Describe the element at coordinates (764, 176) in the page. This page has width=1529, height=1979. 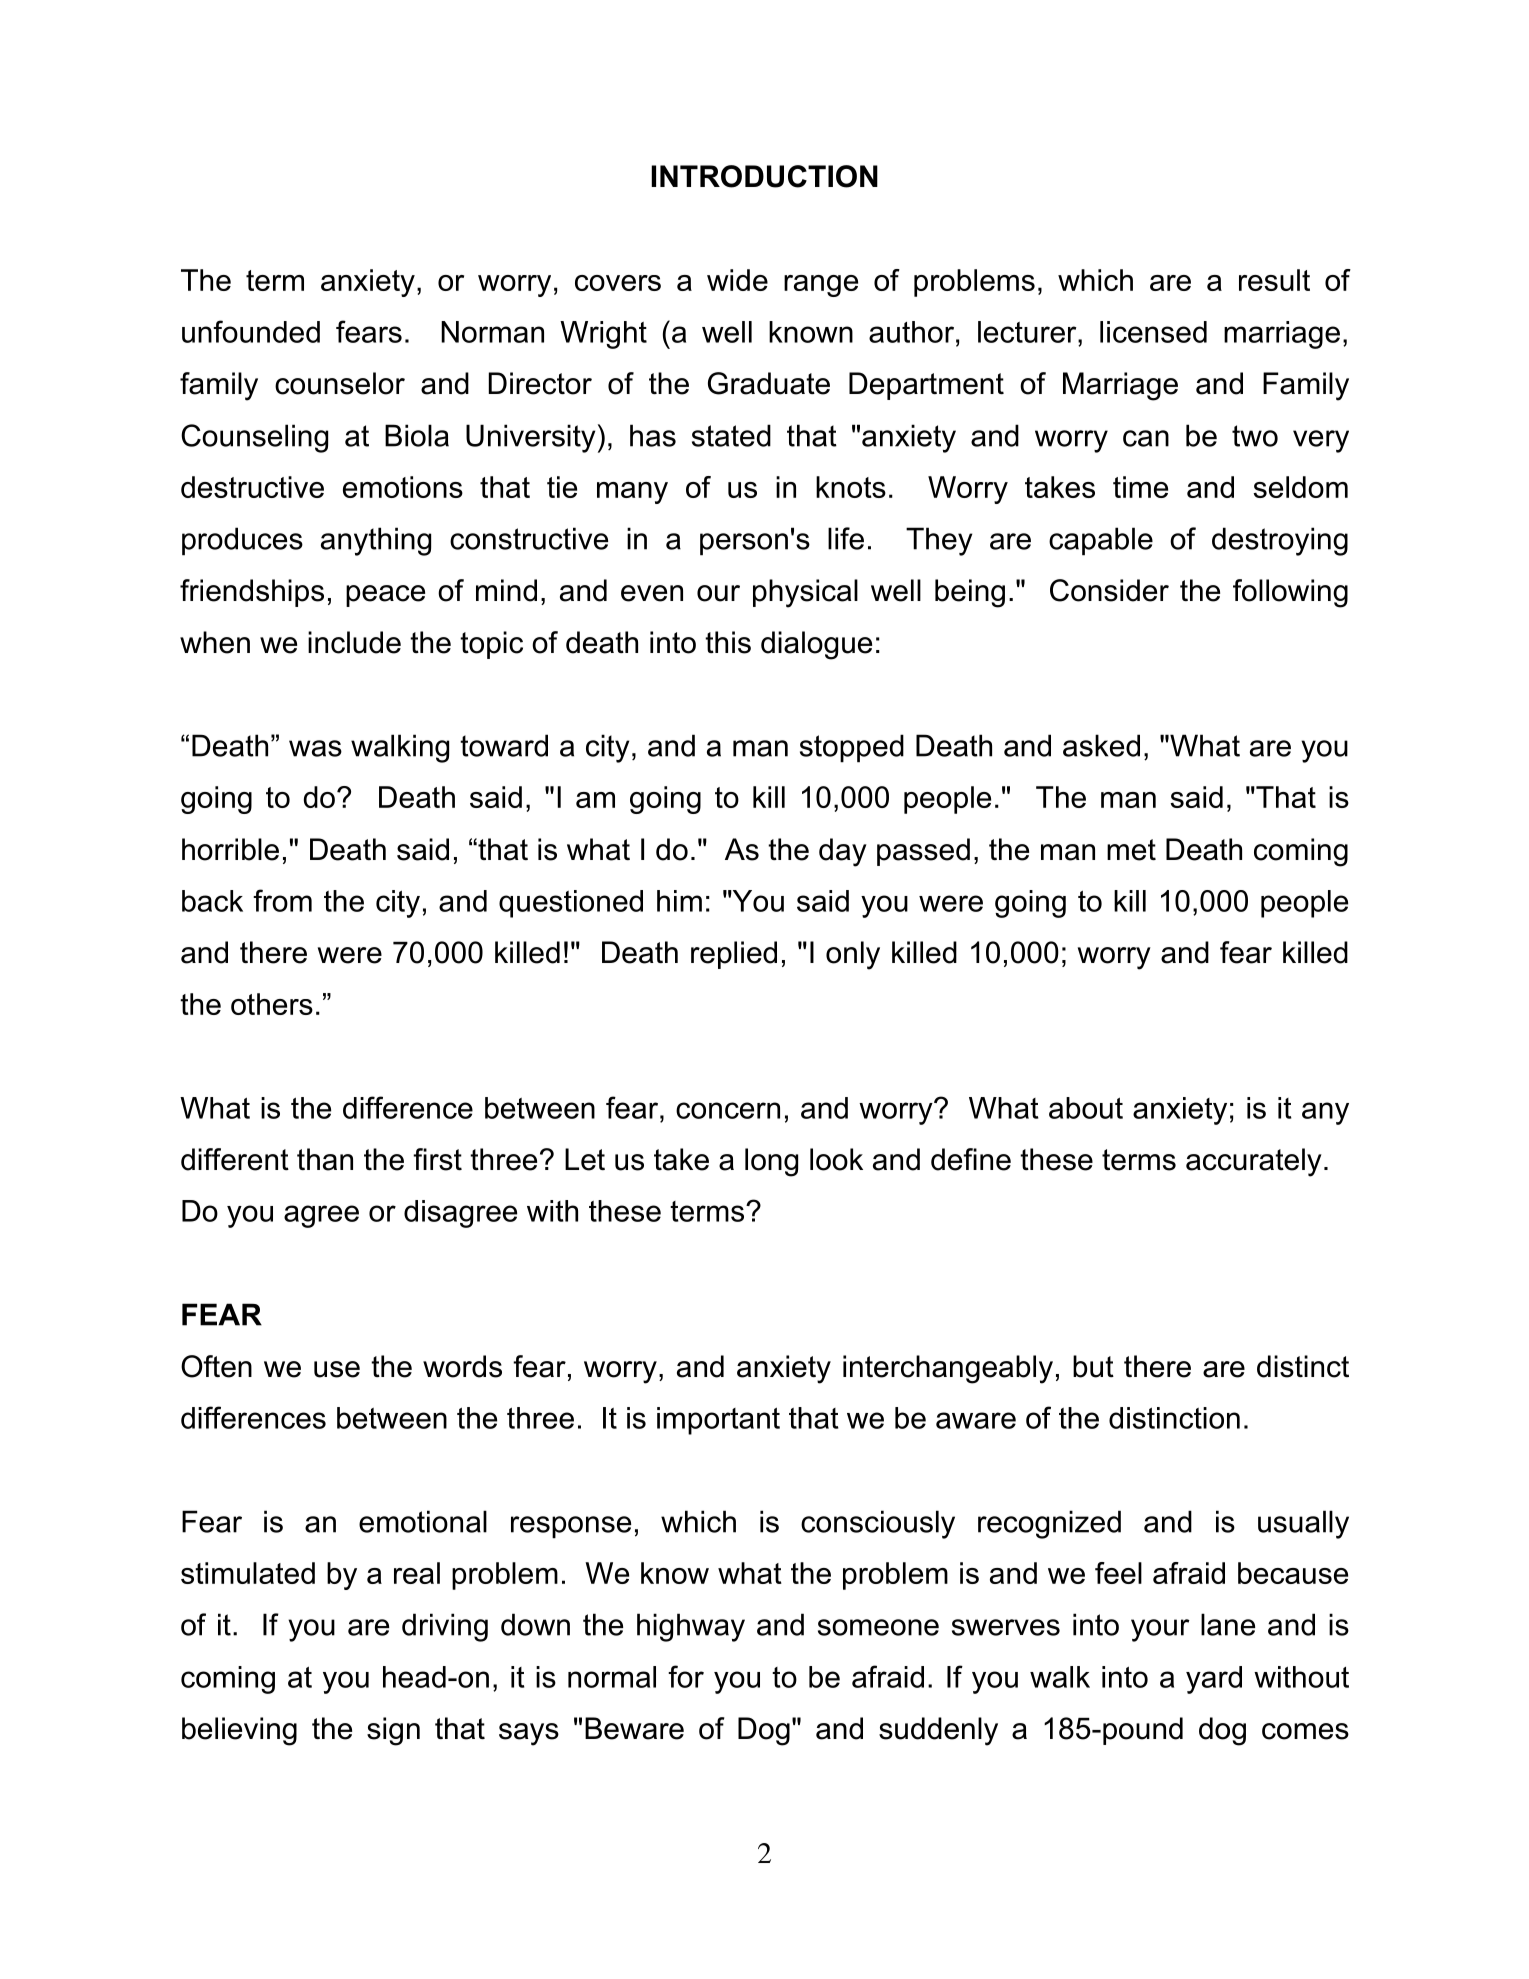
I see `INTRODUCTION` at that location.
